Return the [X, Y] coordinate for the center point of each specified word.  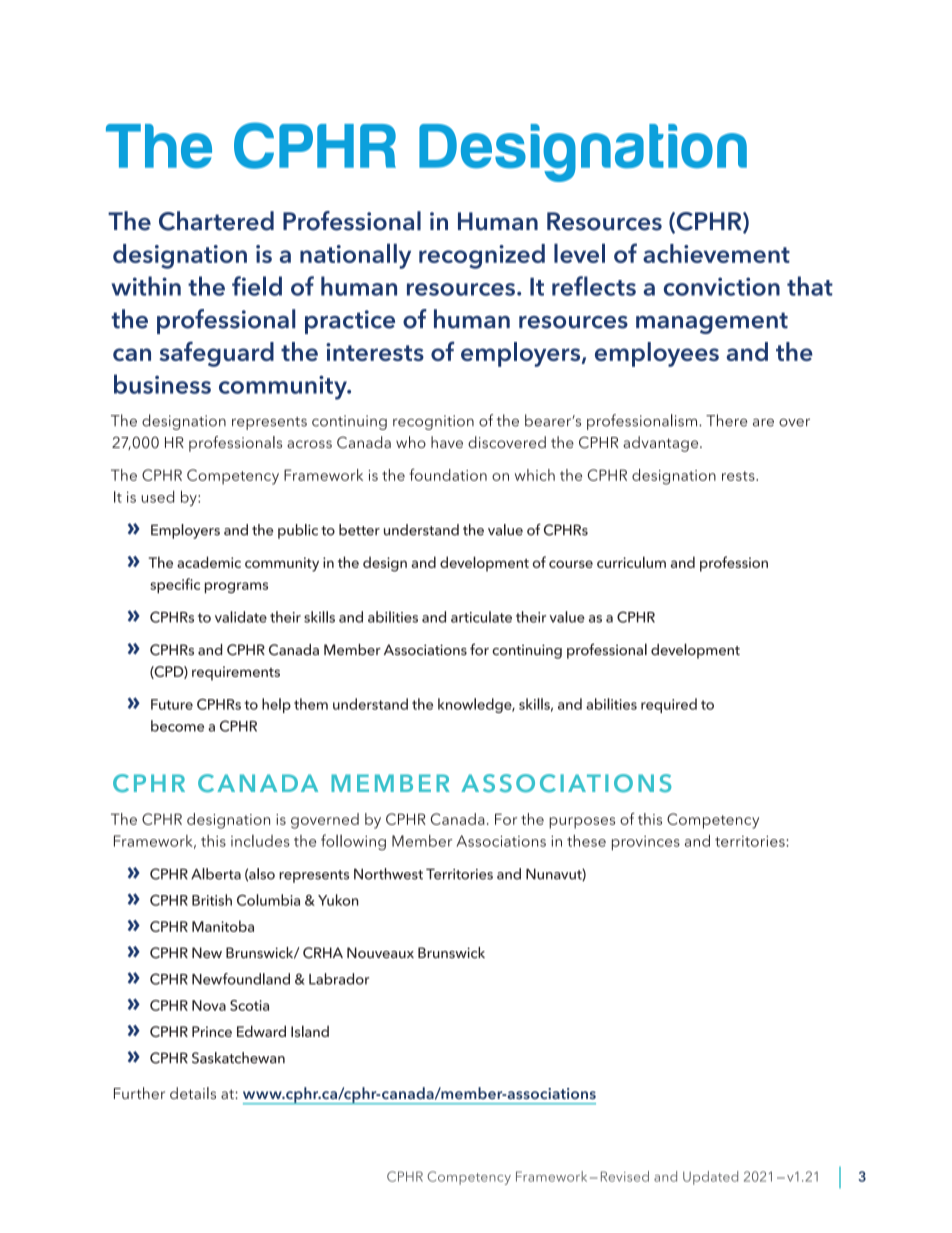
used [157, 496]
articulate [481, 617]
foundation [448, 474]
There [726, 420]
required [669, 705]
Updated [710, 1178]
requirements [236, 673]
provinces [646, 843]
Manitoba [223, 926]
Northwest [388, 874]
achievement [716, 253]
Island [310, 1031]
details [193, 1093]
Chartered [216, 221]
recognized [482, 256]
